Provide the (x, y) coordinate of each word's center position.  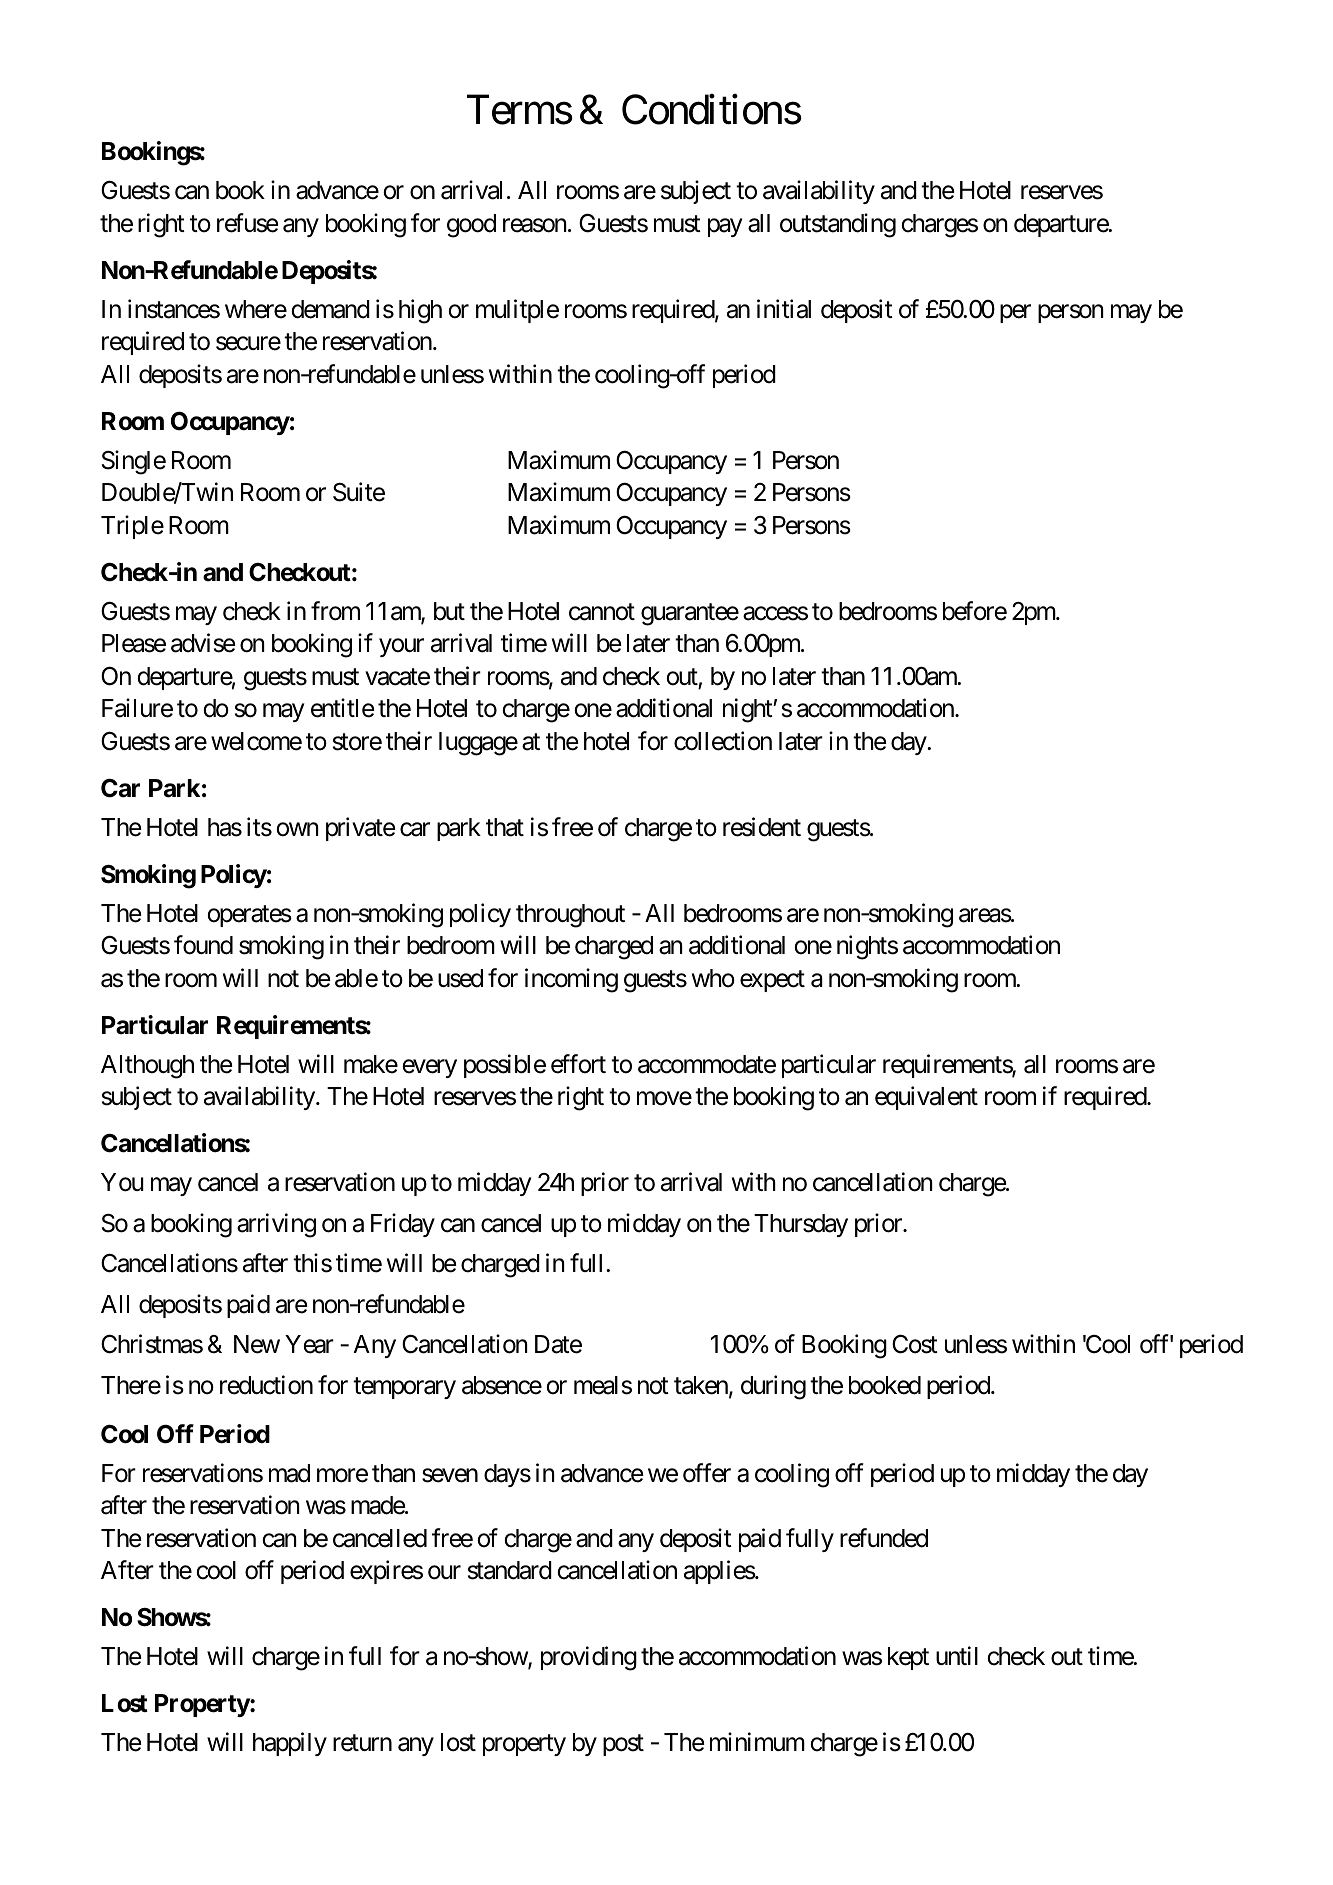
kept (908, 1658)
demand (330, 309)
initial (784, 309)
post (623, 1745)
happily (290, 1744)
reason (535, 226)
